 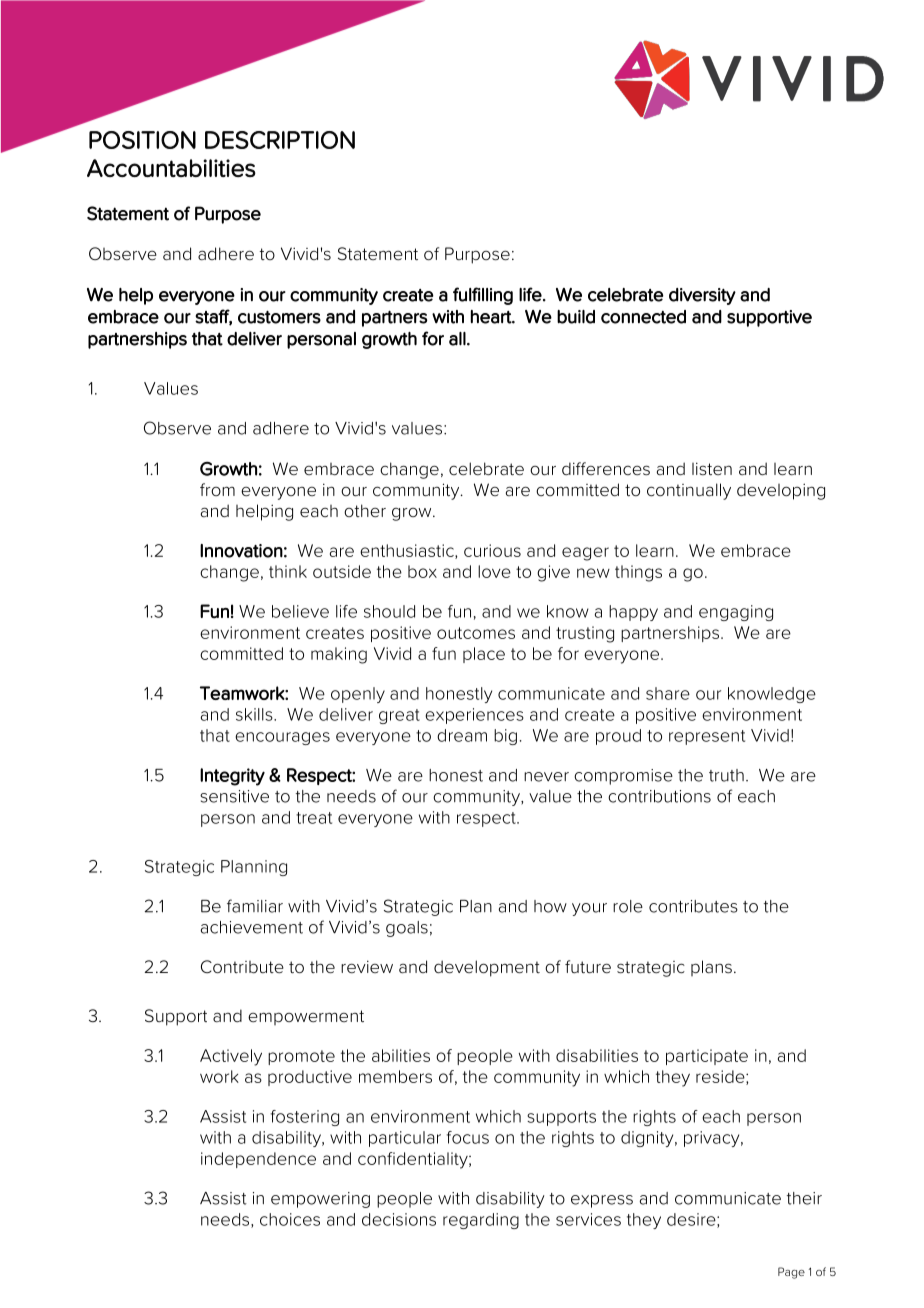 I want to click on development, so click(x=487, y=968).
